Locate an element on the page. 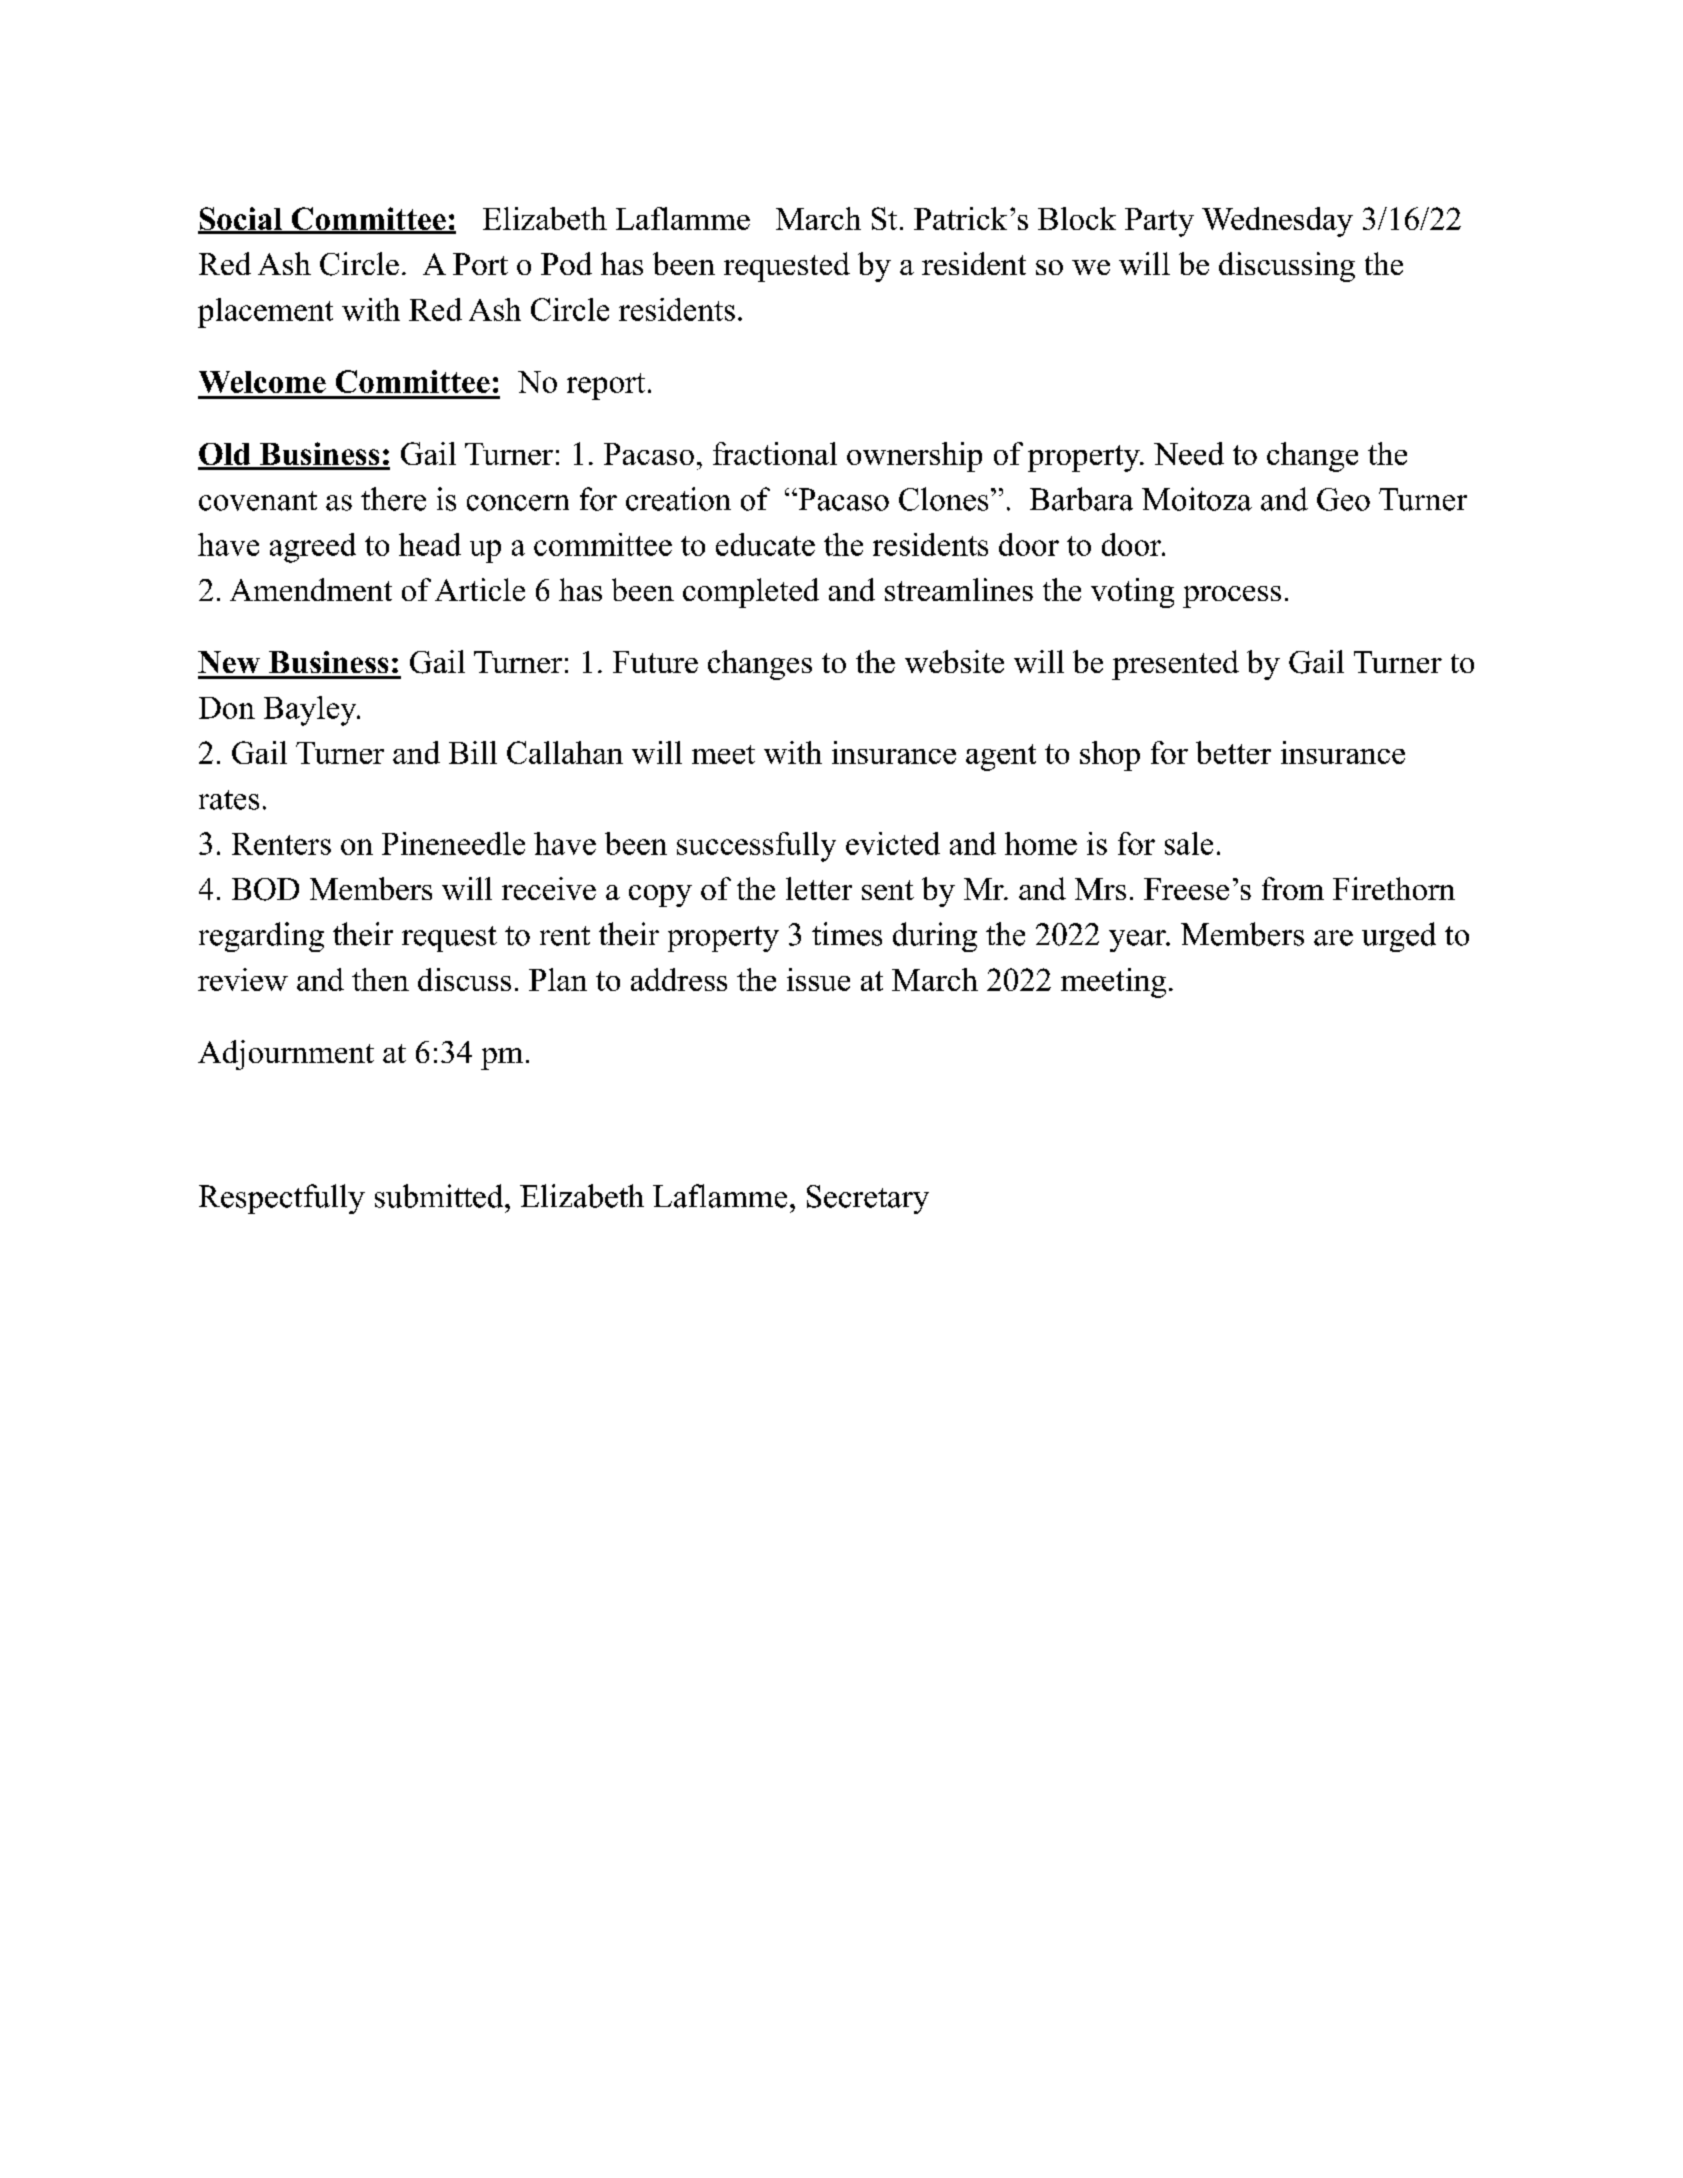 Image resolution: width=1683 pixels, height=2178 pixels. Secretary is located at coordinates (868, 1199).
